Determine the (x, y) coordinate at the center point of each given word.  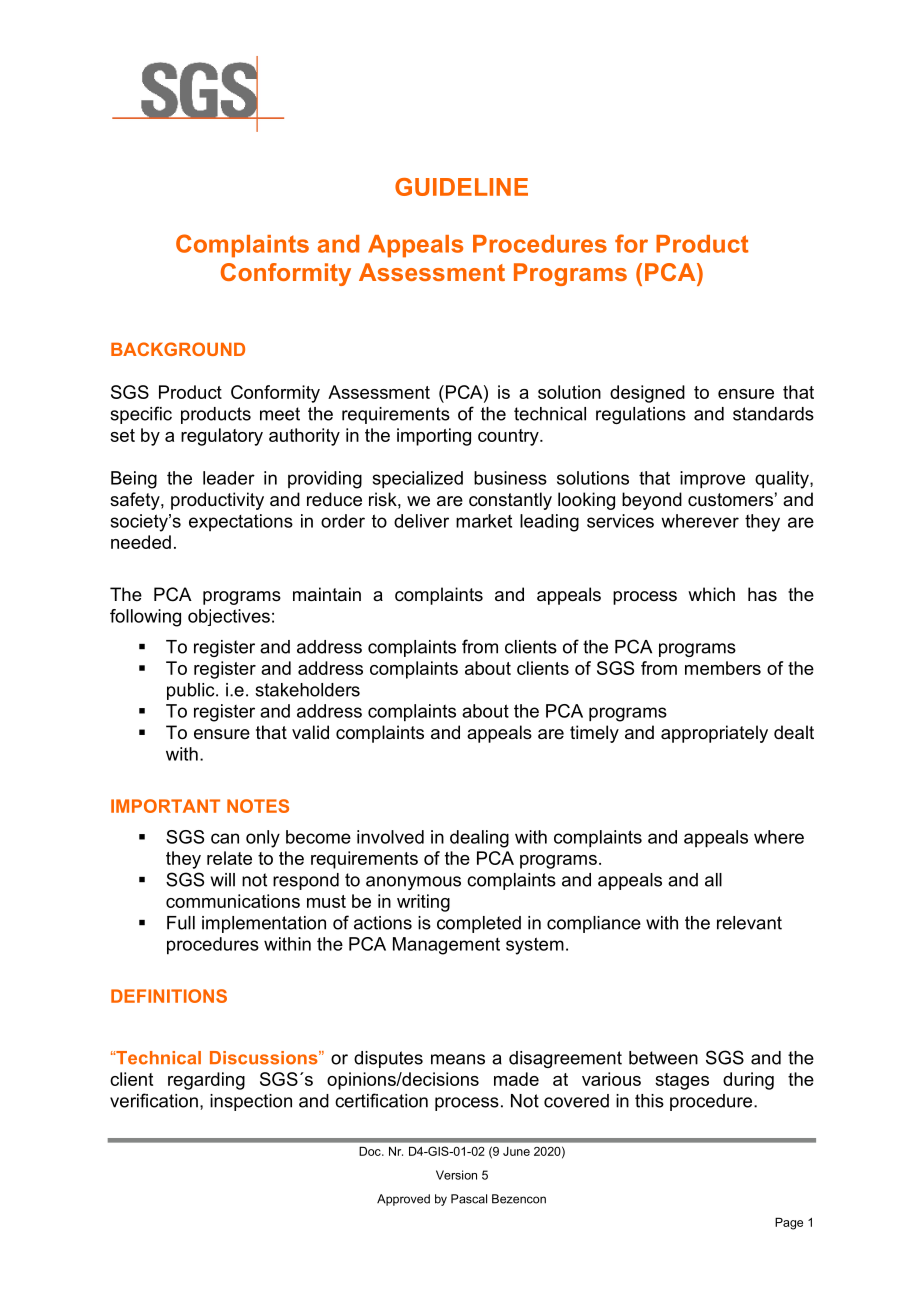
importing (434, 437)
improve (712, 480)
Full (181, 923)
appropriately (714, 734)
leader (229, 478)
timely (594, 734)
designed (647, 394)
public (192, 691)
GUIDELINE (461, 187)
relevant (749, 923)
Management (446, 946)
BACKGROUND (178, 349)
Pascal (469, 1199)
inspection (251, 1102)
